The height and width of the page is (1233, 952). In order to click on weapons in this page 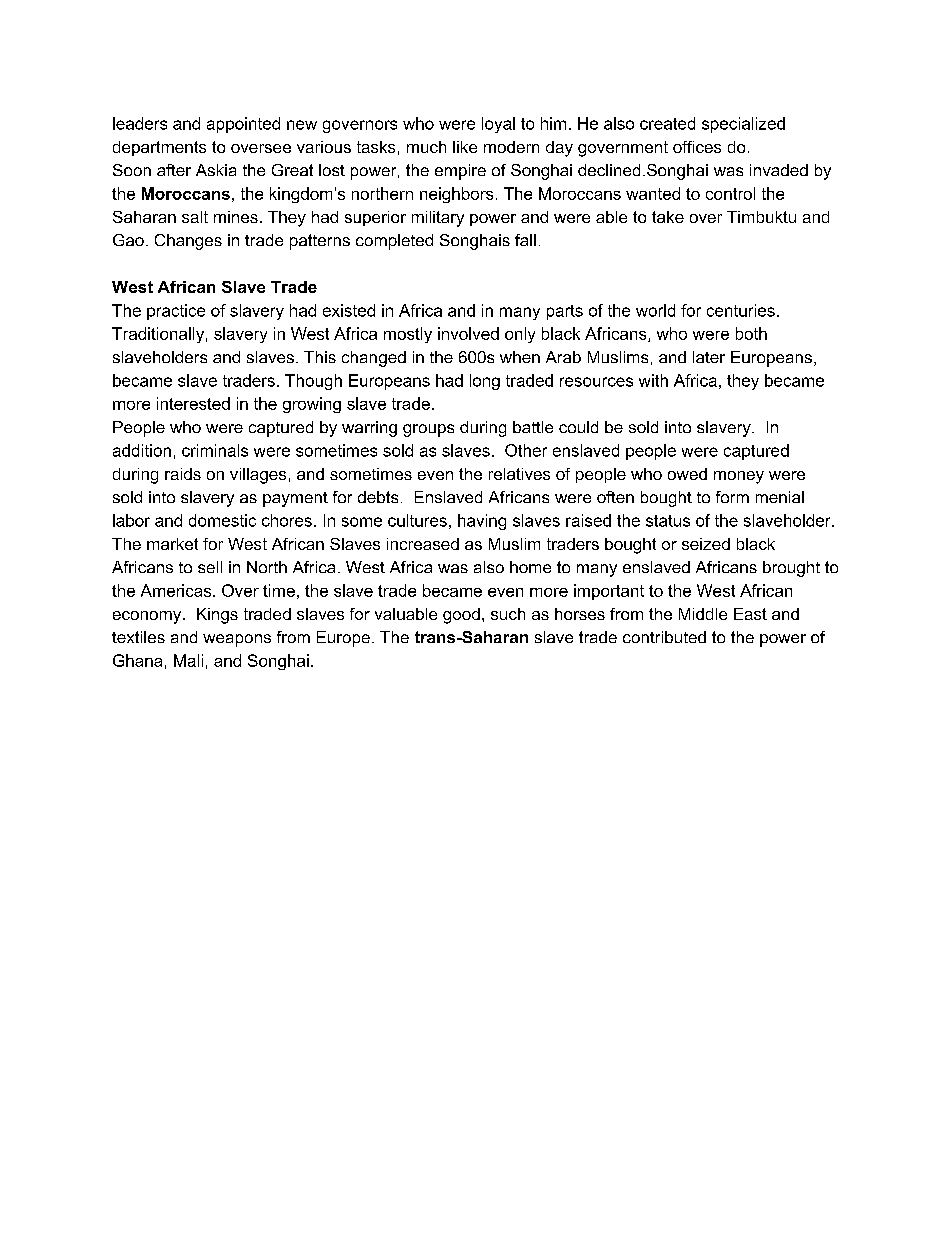, I will do `click(237, 640)`.
